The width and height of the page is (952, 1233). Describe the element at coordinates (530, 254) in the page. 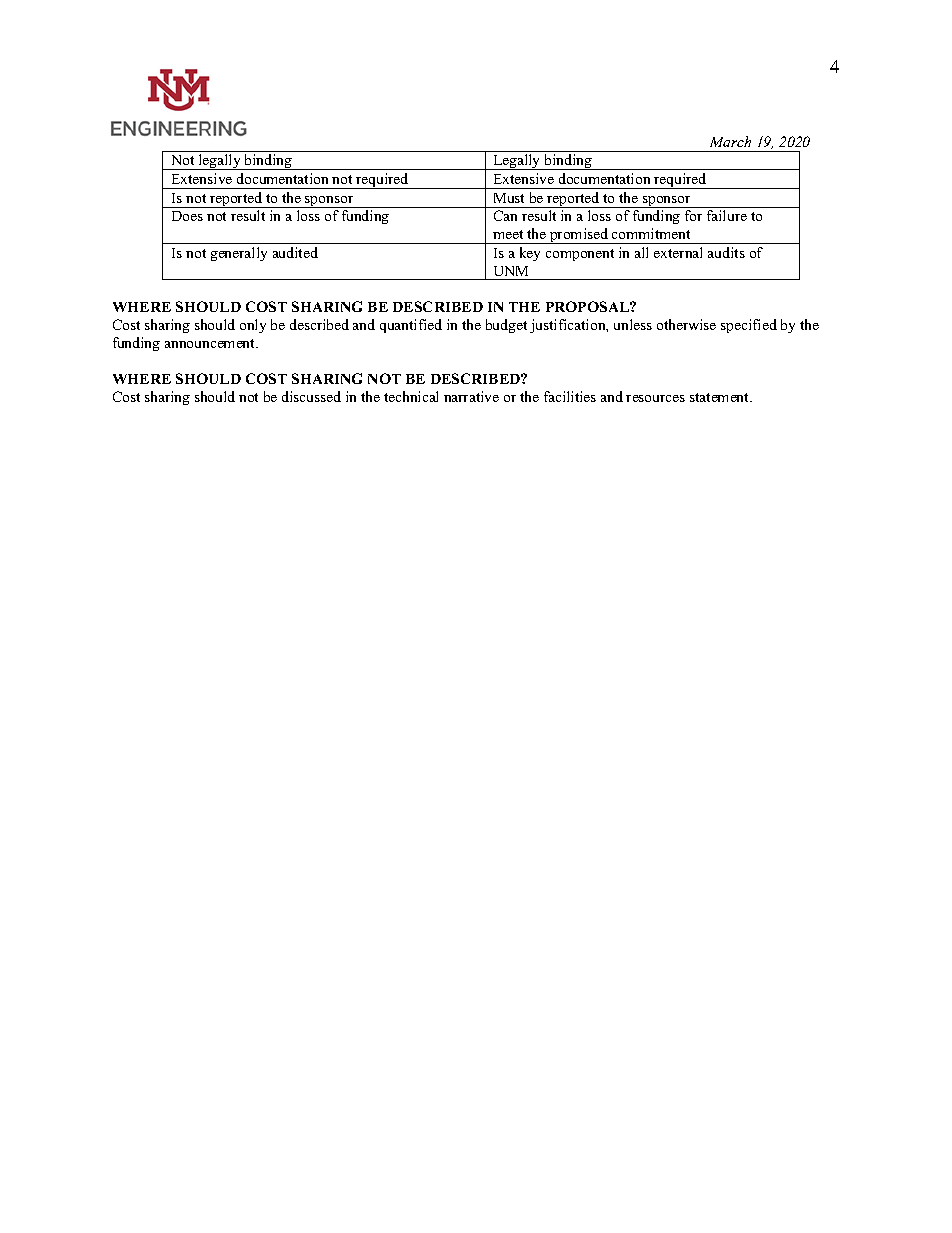

I see `key` at that location.
